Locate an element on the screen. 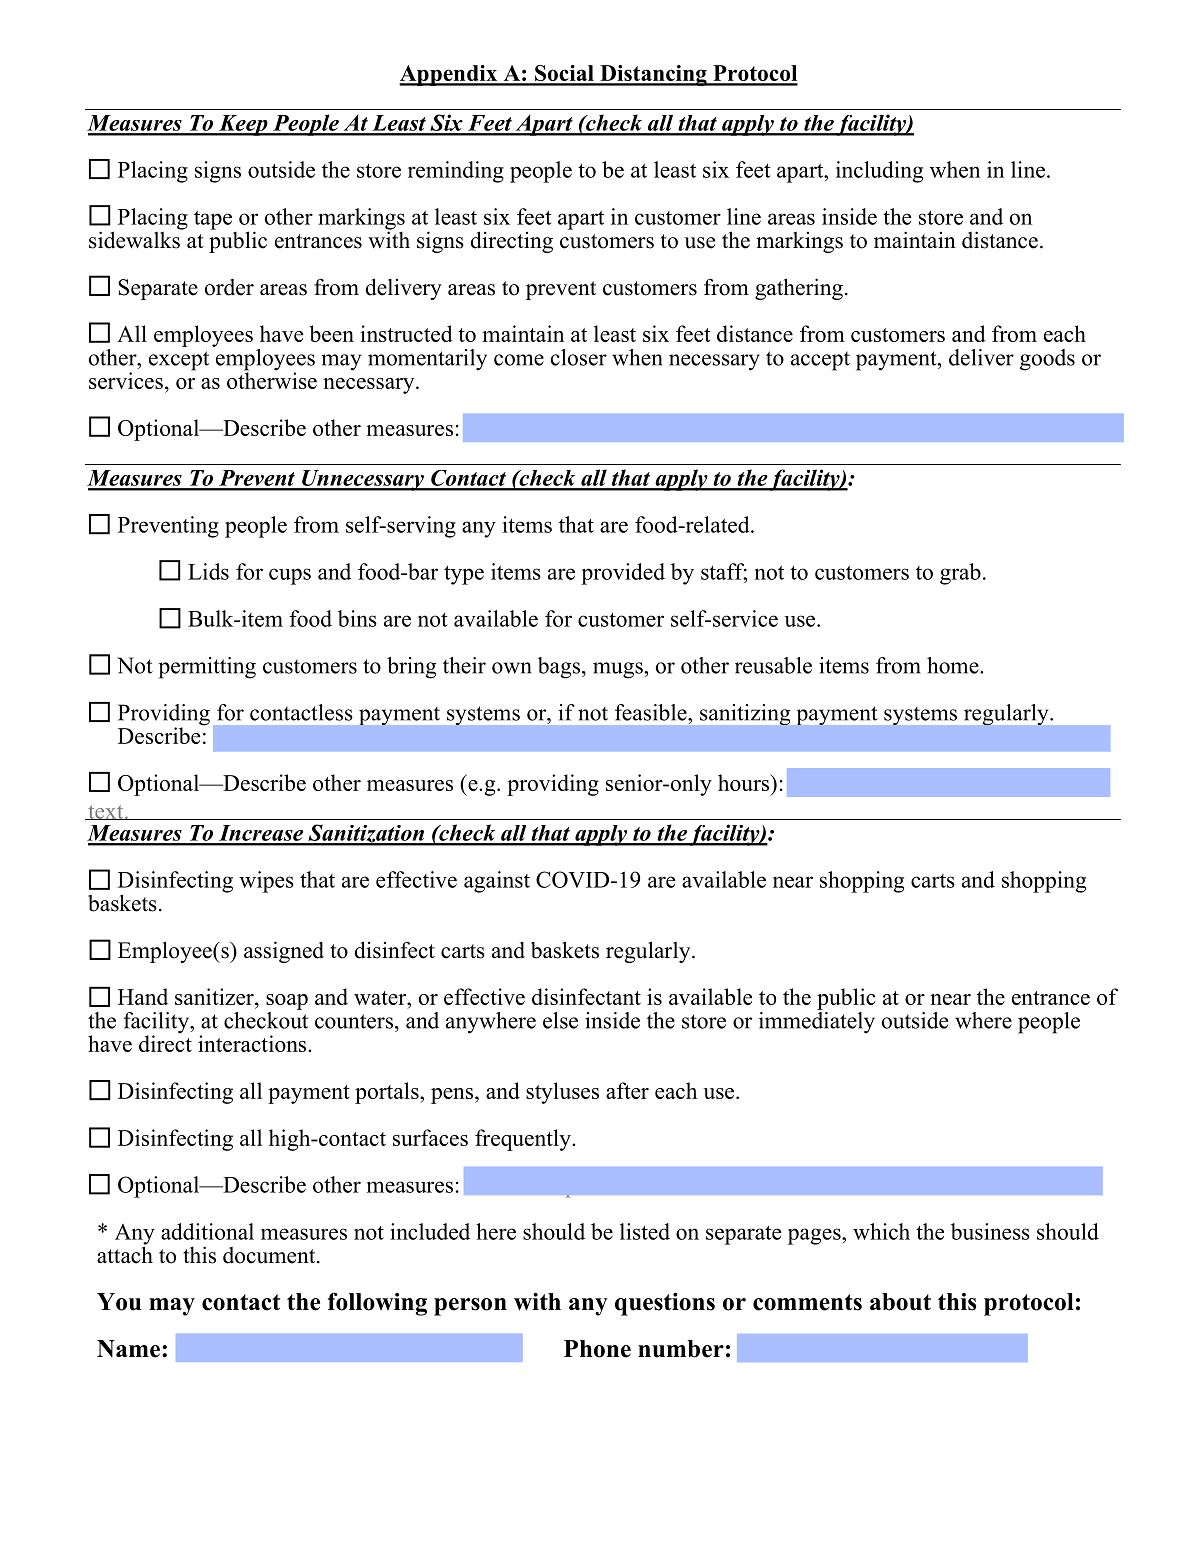  home is located at coordinates (954, 665).
